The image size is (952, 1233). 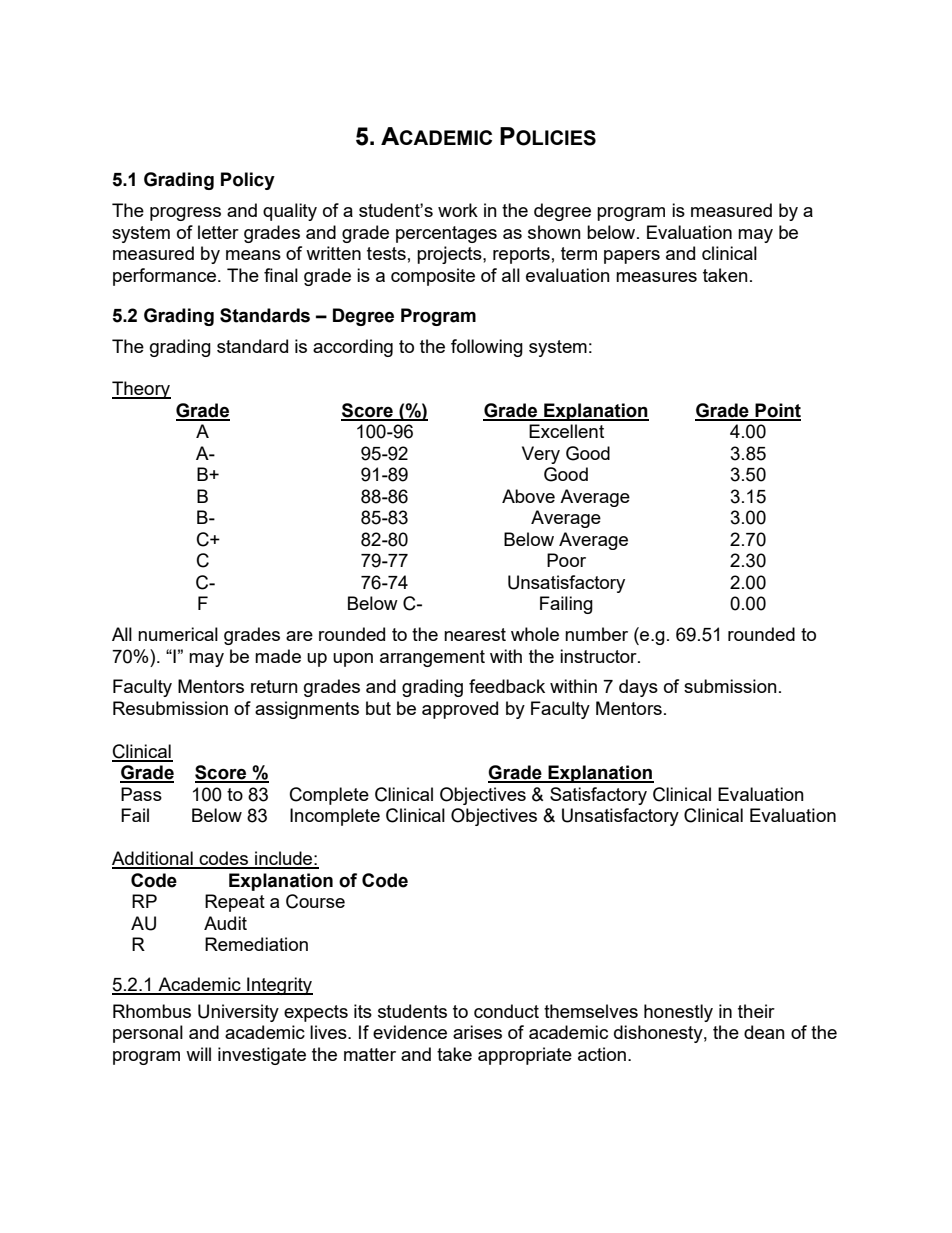 What do you see at coordinates (632, 257) in the screenshot?
I see `papers` at bounding box center [632, 257].
